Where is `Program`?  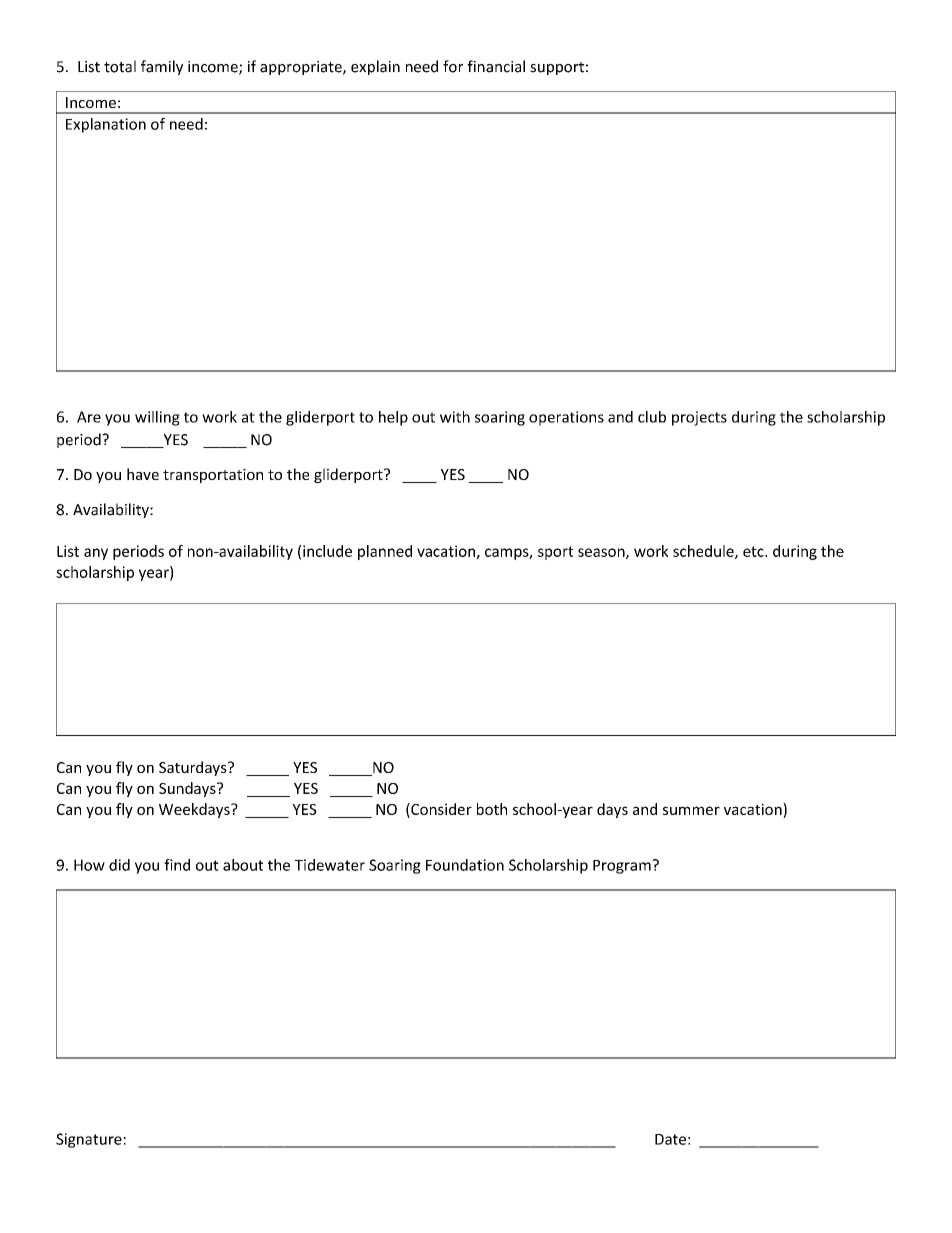
Program is located at coordinates (623, 867).
